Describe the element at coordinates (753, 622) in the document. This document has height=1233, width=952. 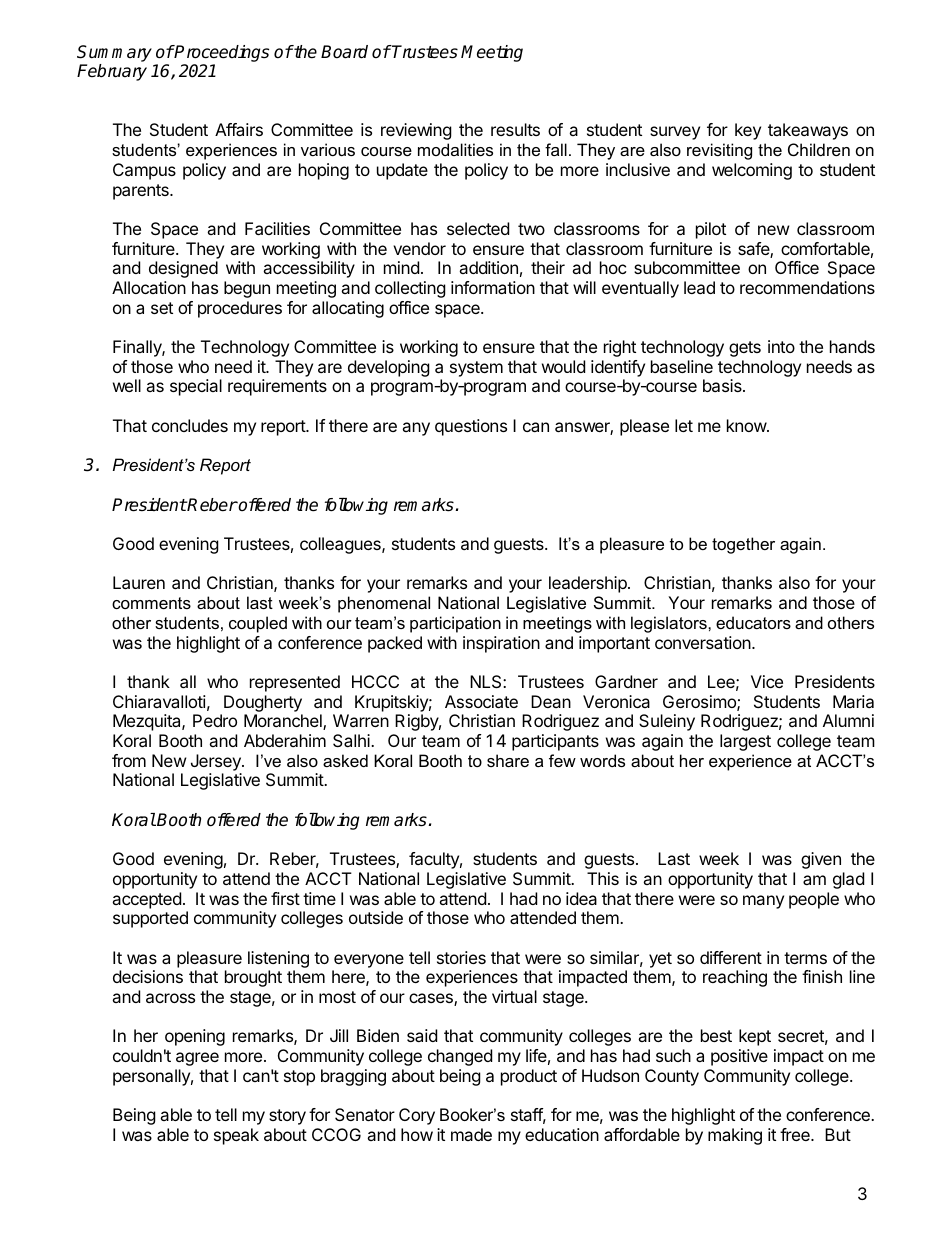
I see `educators` at that location.
